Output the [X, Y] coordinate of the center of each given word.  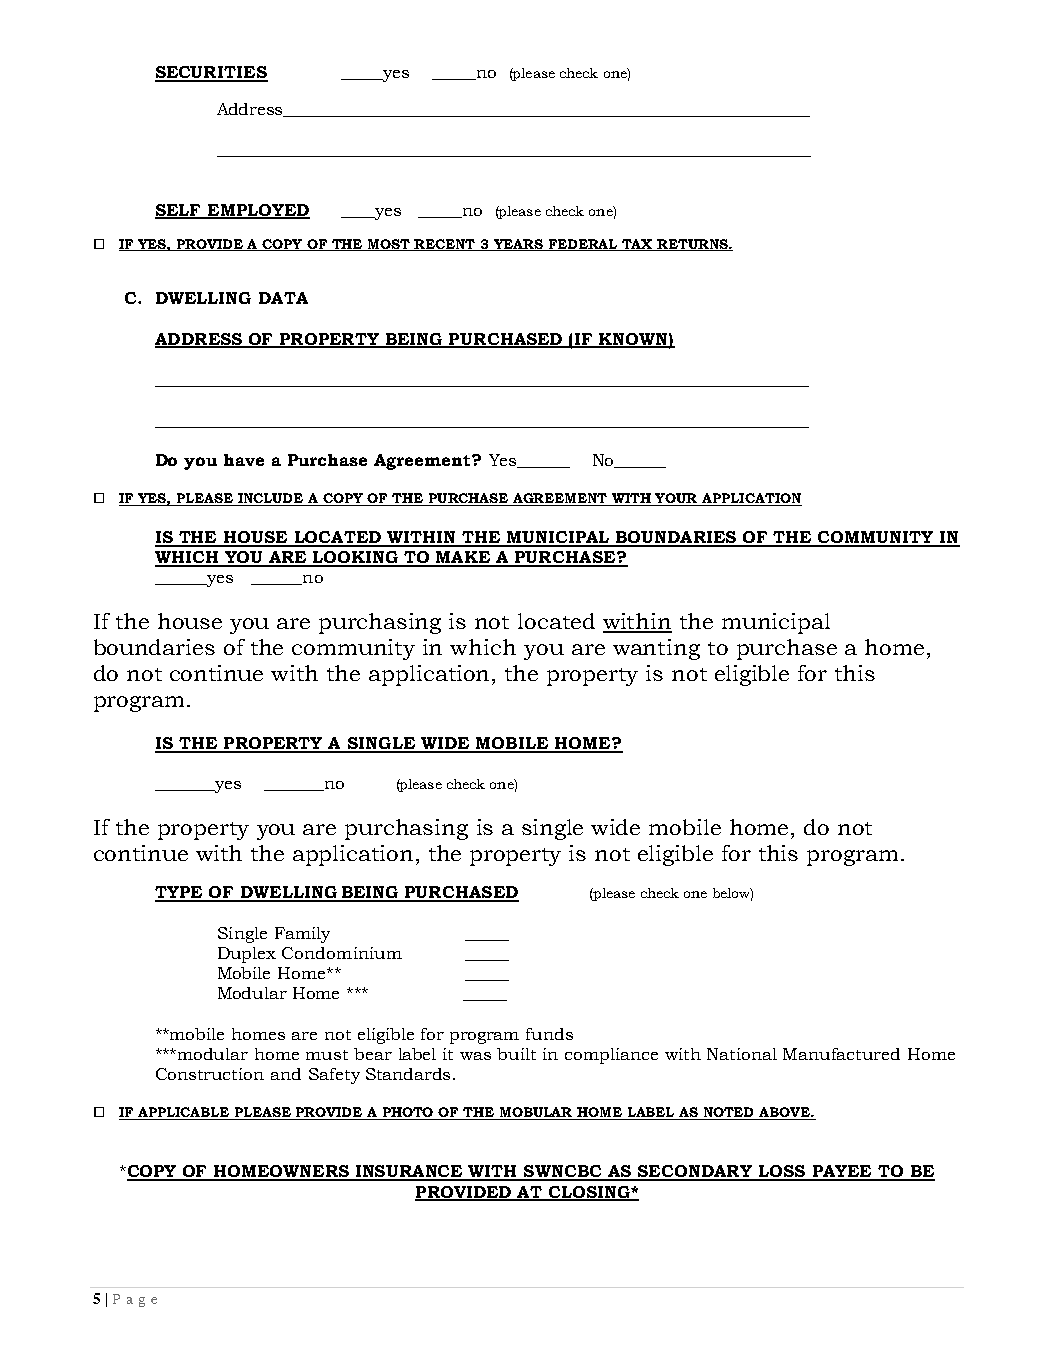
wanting [656, 649]
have [244, 460]
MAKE [463, 558]
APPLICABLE [184, 1113]
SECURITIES [211, 73]
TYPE [180, 893]
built [516, 1054]
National [742, 1054]
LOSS [781, 1172]
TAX [638, 245]
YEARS [519, 245]
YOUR [677, 499]
